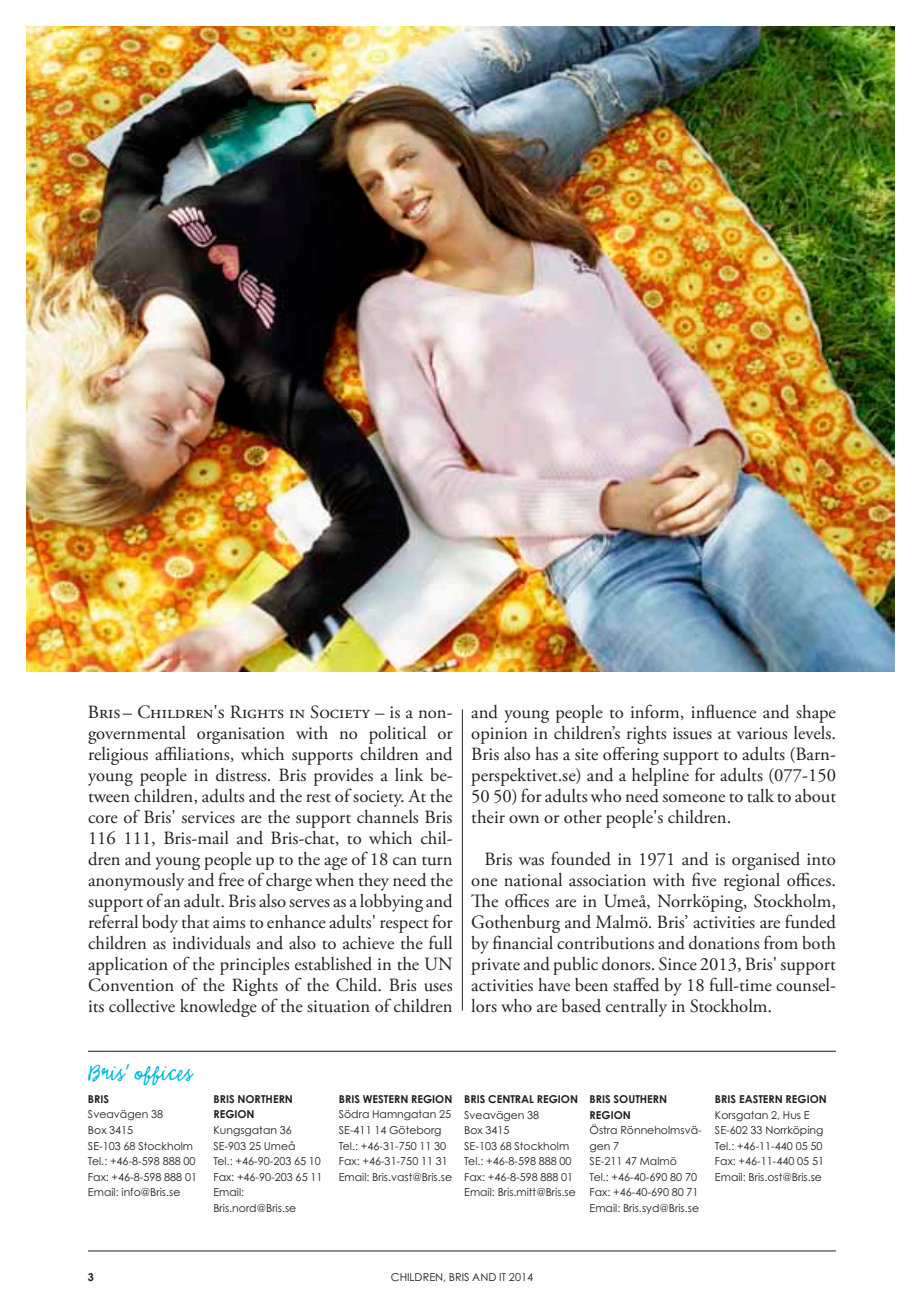 Image resolution: width=924 pixels, height=1308 pixels. I want to click on that, so click(195, 922).
